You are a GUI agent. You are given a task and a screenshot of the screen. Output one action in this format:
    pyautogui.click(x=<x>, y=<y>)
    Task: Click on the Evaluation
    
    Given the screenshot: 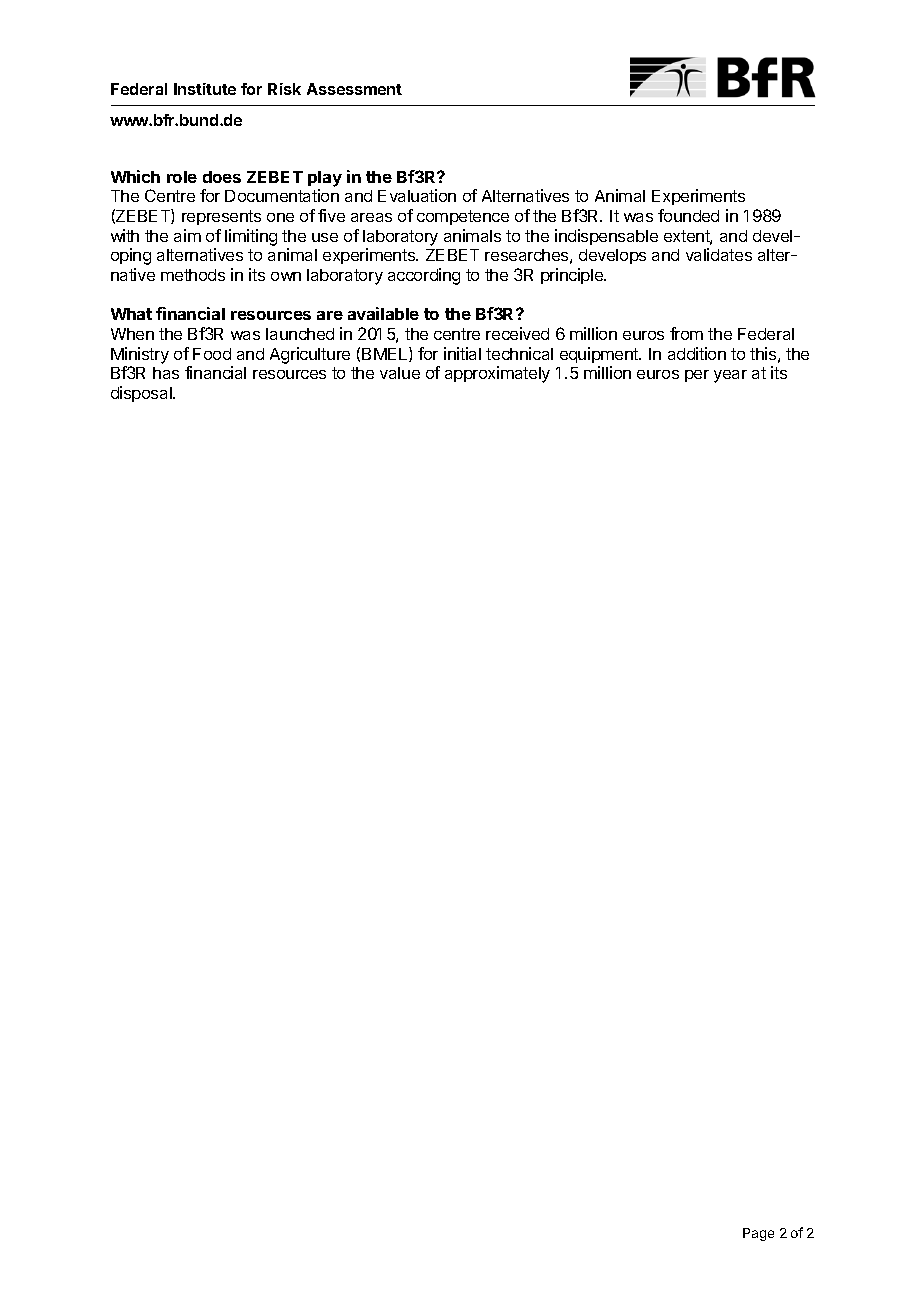 What is the action you would take?
    pyautogui.click(x=417, y=195)
